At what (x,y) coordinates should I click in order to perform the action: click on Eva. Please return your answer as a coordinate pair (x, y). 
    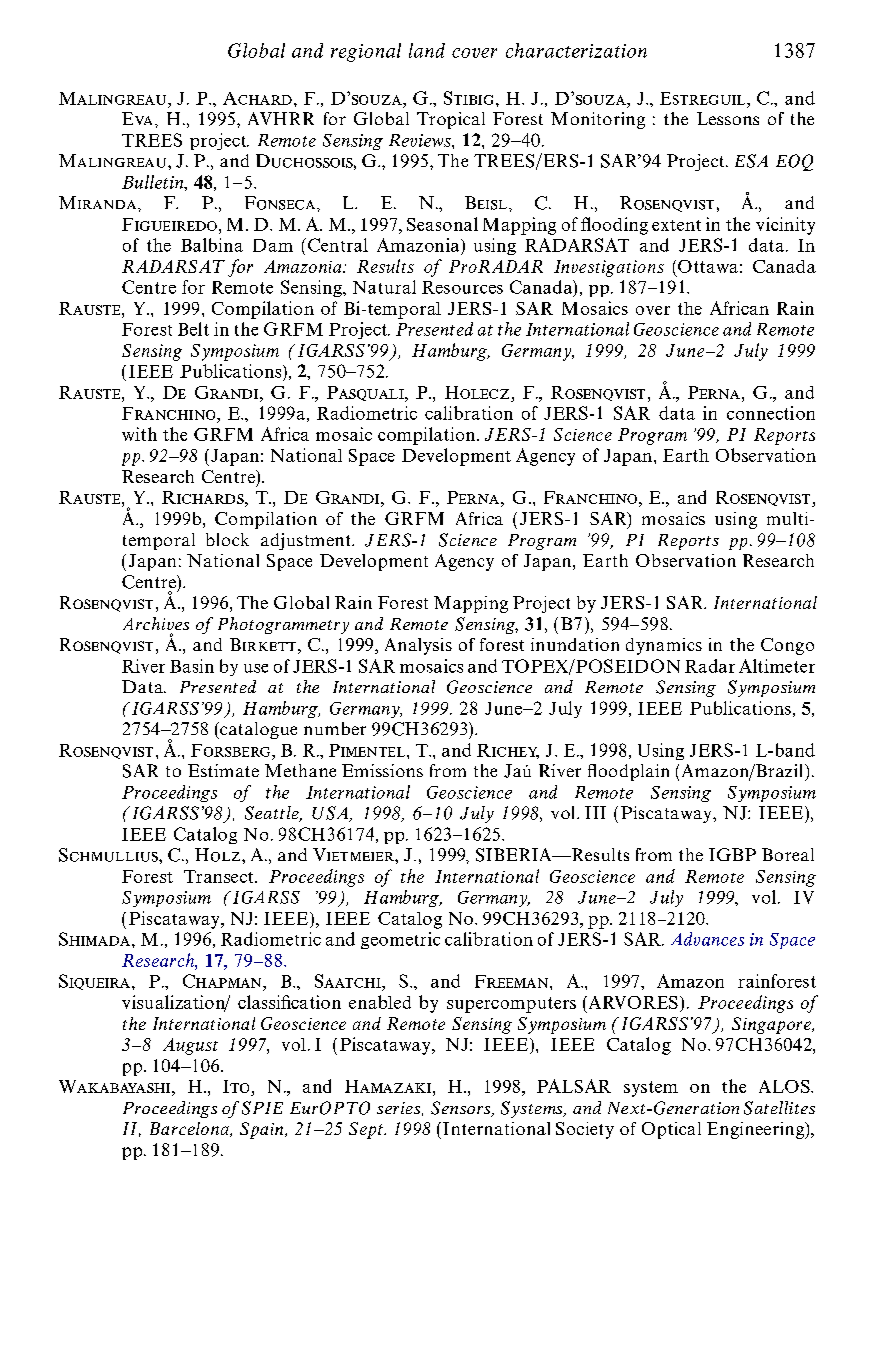
    Looking at the image, I should click on (137, 118).
